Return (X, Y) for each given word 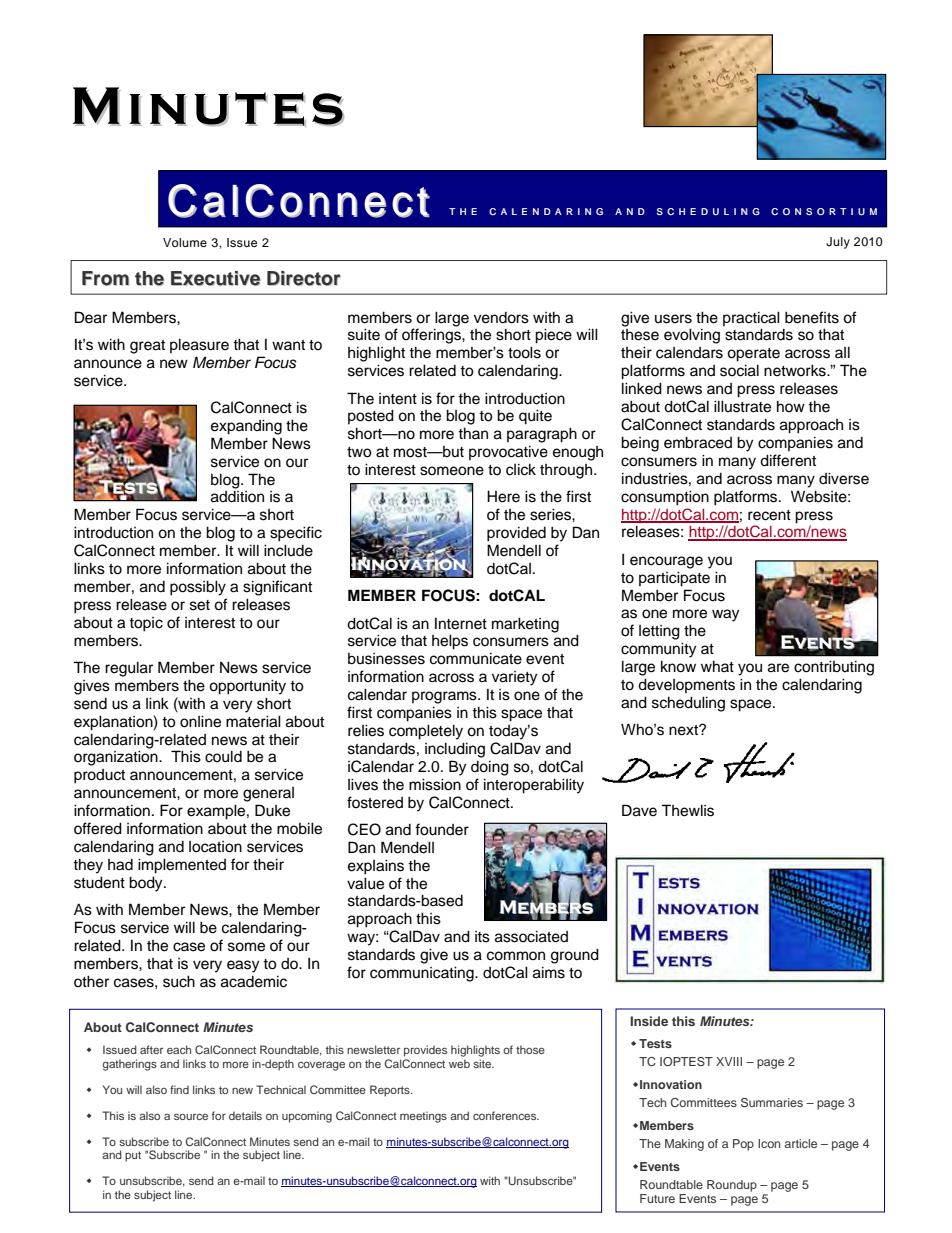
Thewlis (687, 810)
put (133, 1156)
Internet (461, 624)
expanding (246, 427)
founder (442, 829)
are (778, 668)
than (473, 433)
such (179, 981)
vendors (501, 318)
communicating (423, 974)
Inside (649, 1021)
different (788, 460)
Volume (185, 242)
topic (146, 624)
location (215, 847)
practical (751, 318)
